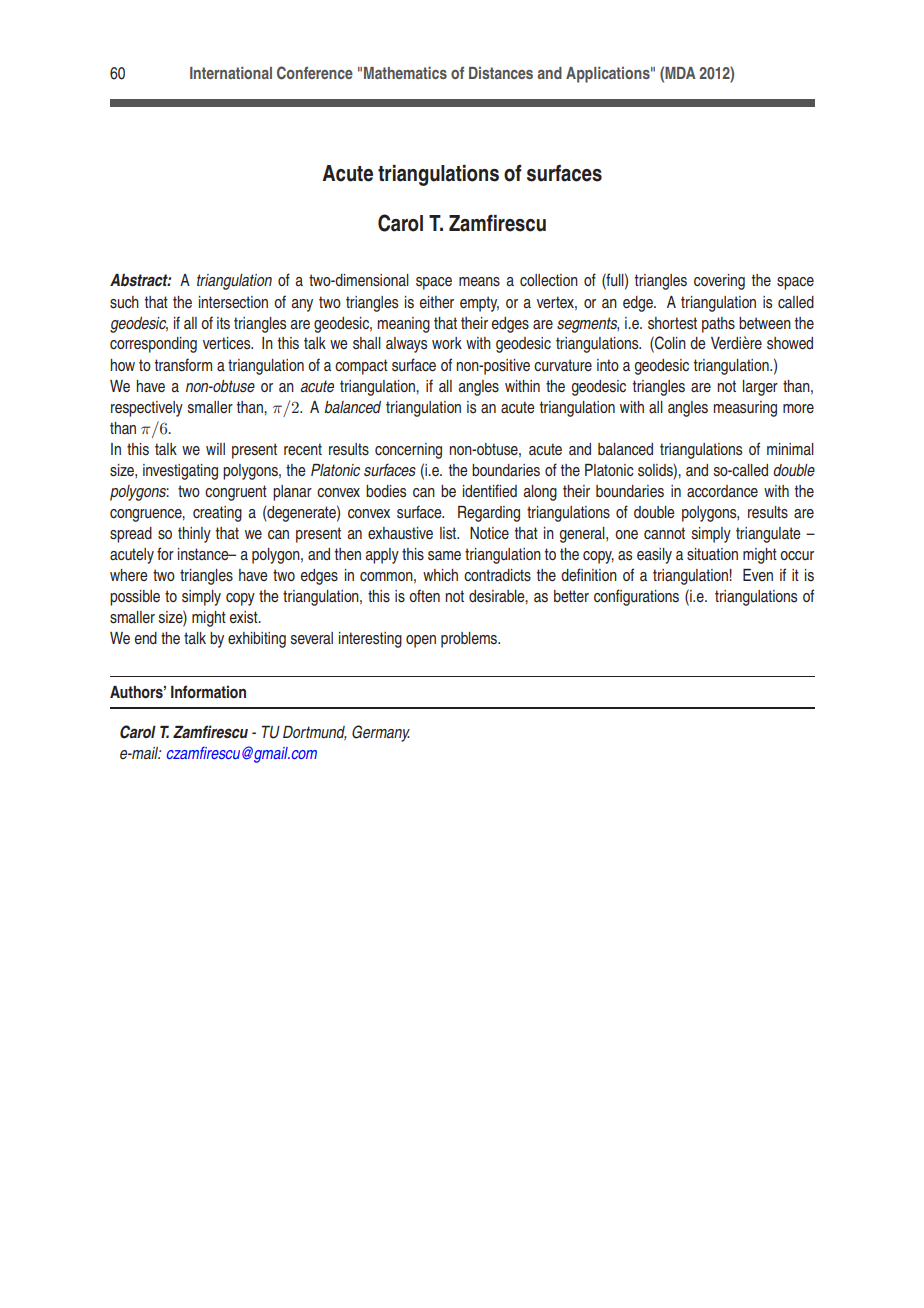  What do you see at coordinates (479, 304) in the screenshot?
I see `empty` at bounding box center [479, 304].
